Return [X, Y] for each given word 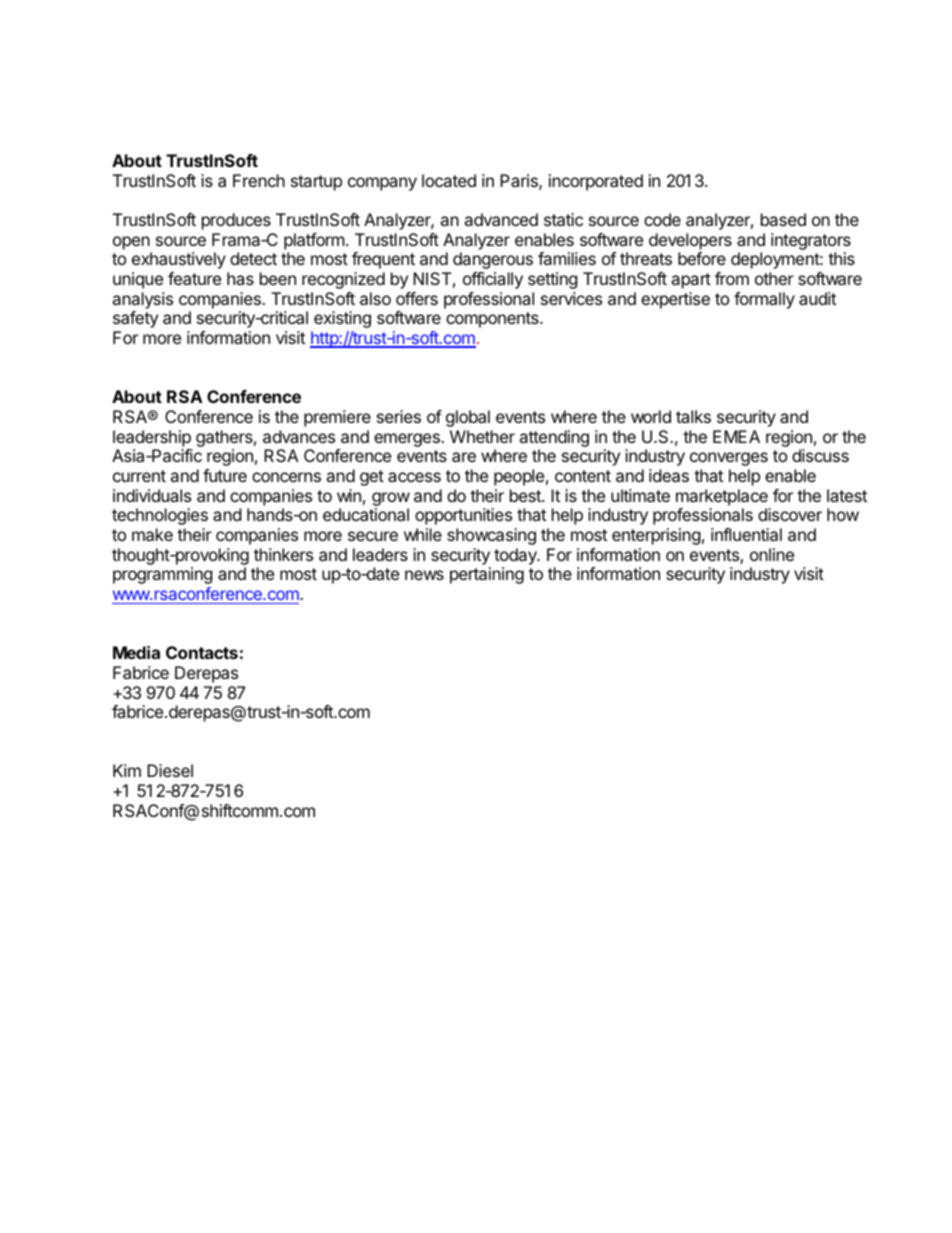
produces [236, 221]
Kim [127, 770]
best [526, 495]
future [225, 475]
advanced [501, 219]
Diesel [170, 770]
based [783, 219]
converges [729, 459]
